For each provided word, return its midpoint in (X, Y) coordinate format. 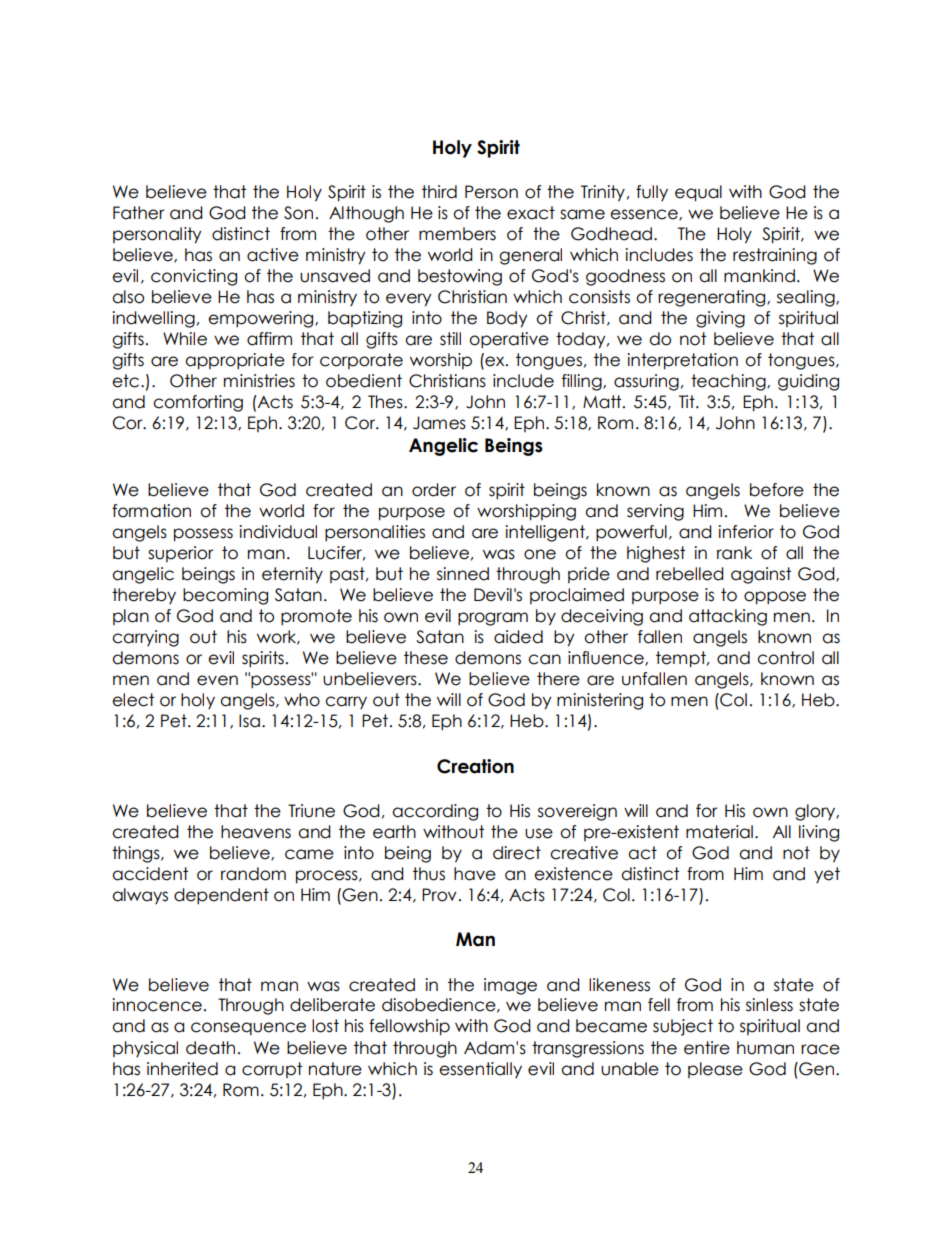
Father (139, 213)
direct (517, 853)
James (439, 423)
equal (698, 193)
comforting (198, 403)
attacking (728, 617)
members (457, 234)
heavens (256, 832)
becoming (225, 596)
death (210, 1048)
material (719, 832)
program (493, 619)
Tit (688, 401)
